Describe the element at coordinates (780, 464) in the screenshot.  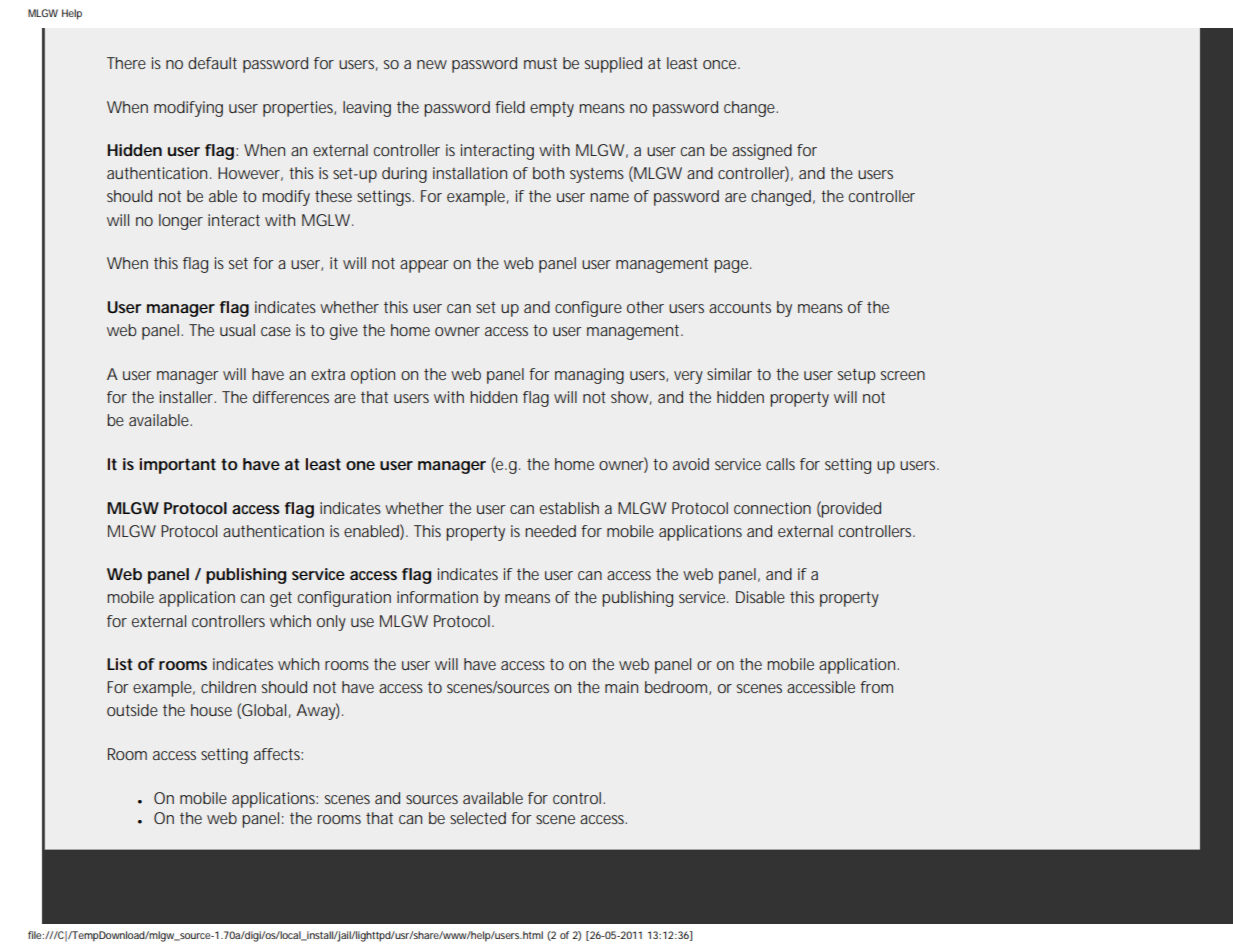
I see `calls` at that location.
